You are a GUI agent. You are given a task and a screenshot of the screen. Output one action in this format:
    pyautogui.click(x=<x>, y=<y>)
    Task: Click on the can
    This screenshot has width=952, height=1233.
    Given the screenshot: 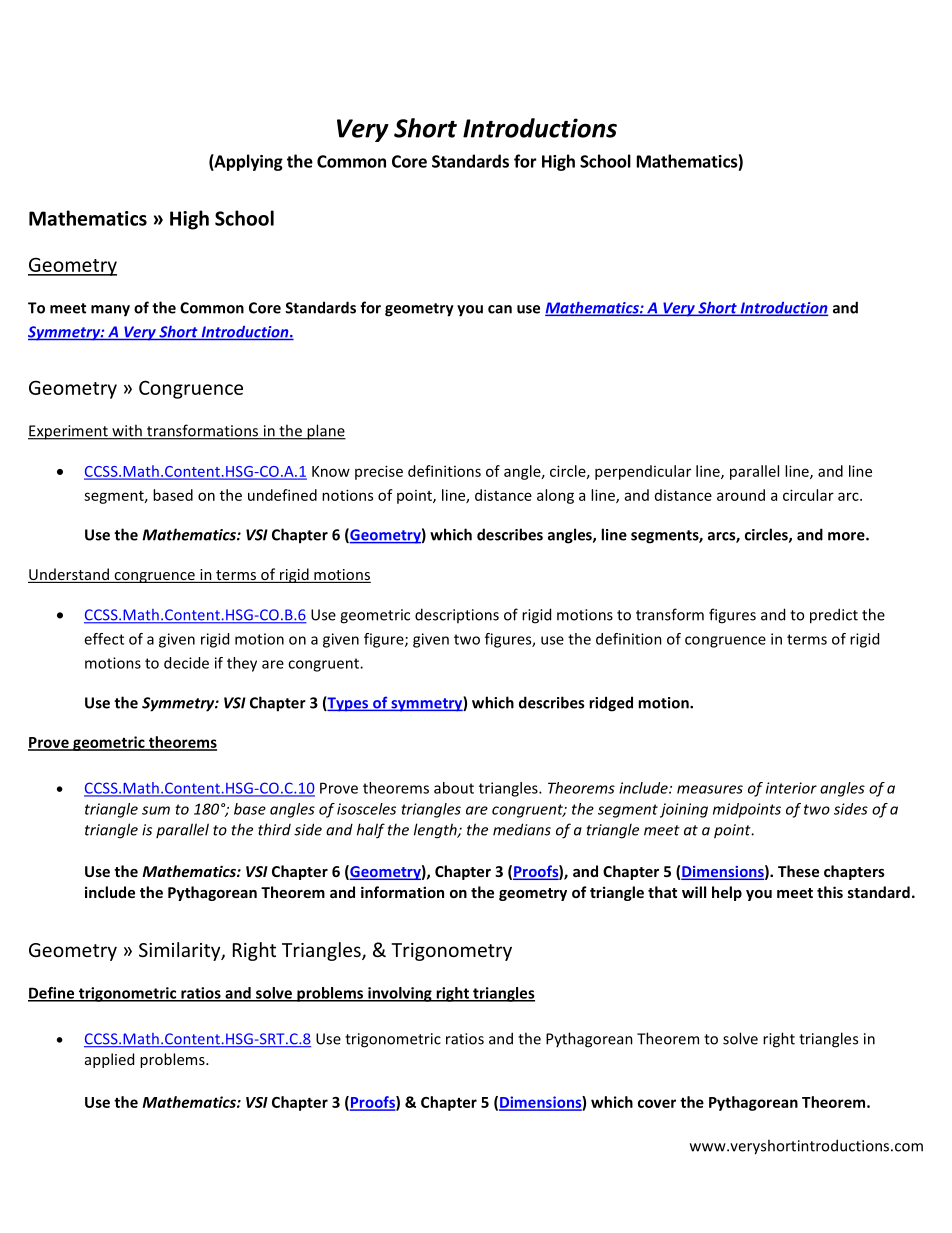 What is the action you would take?
    pyautogui.click(x=500, y=309)
